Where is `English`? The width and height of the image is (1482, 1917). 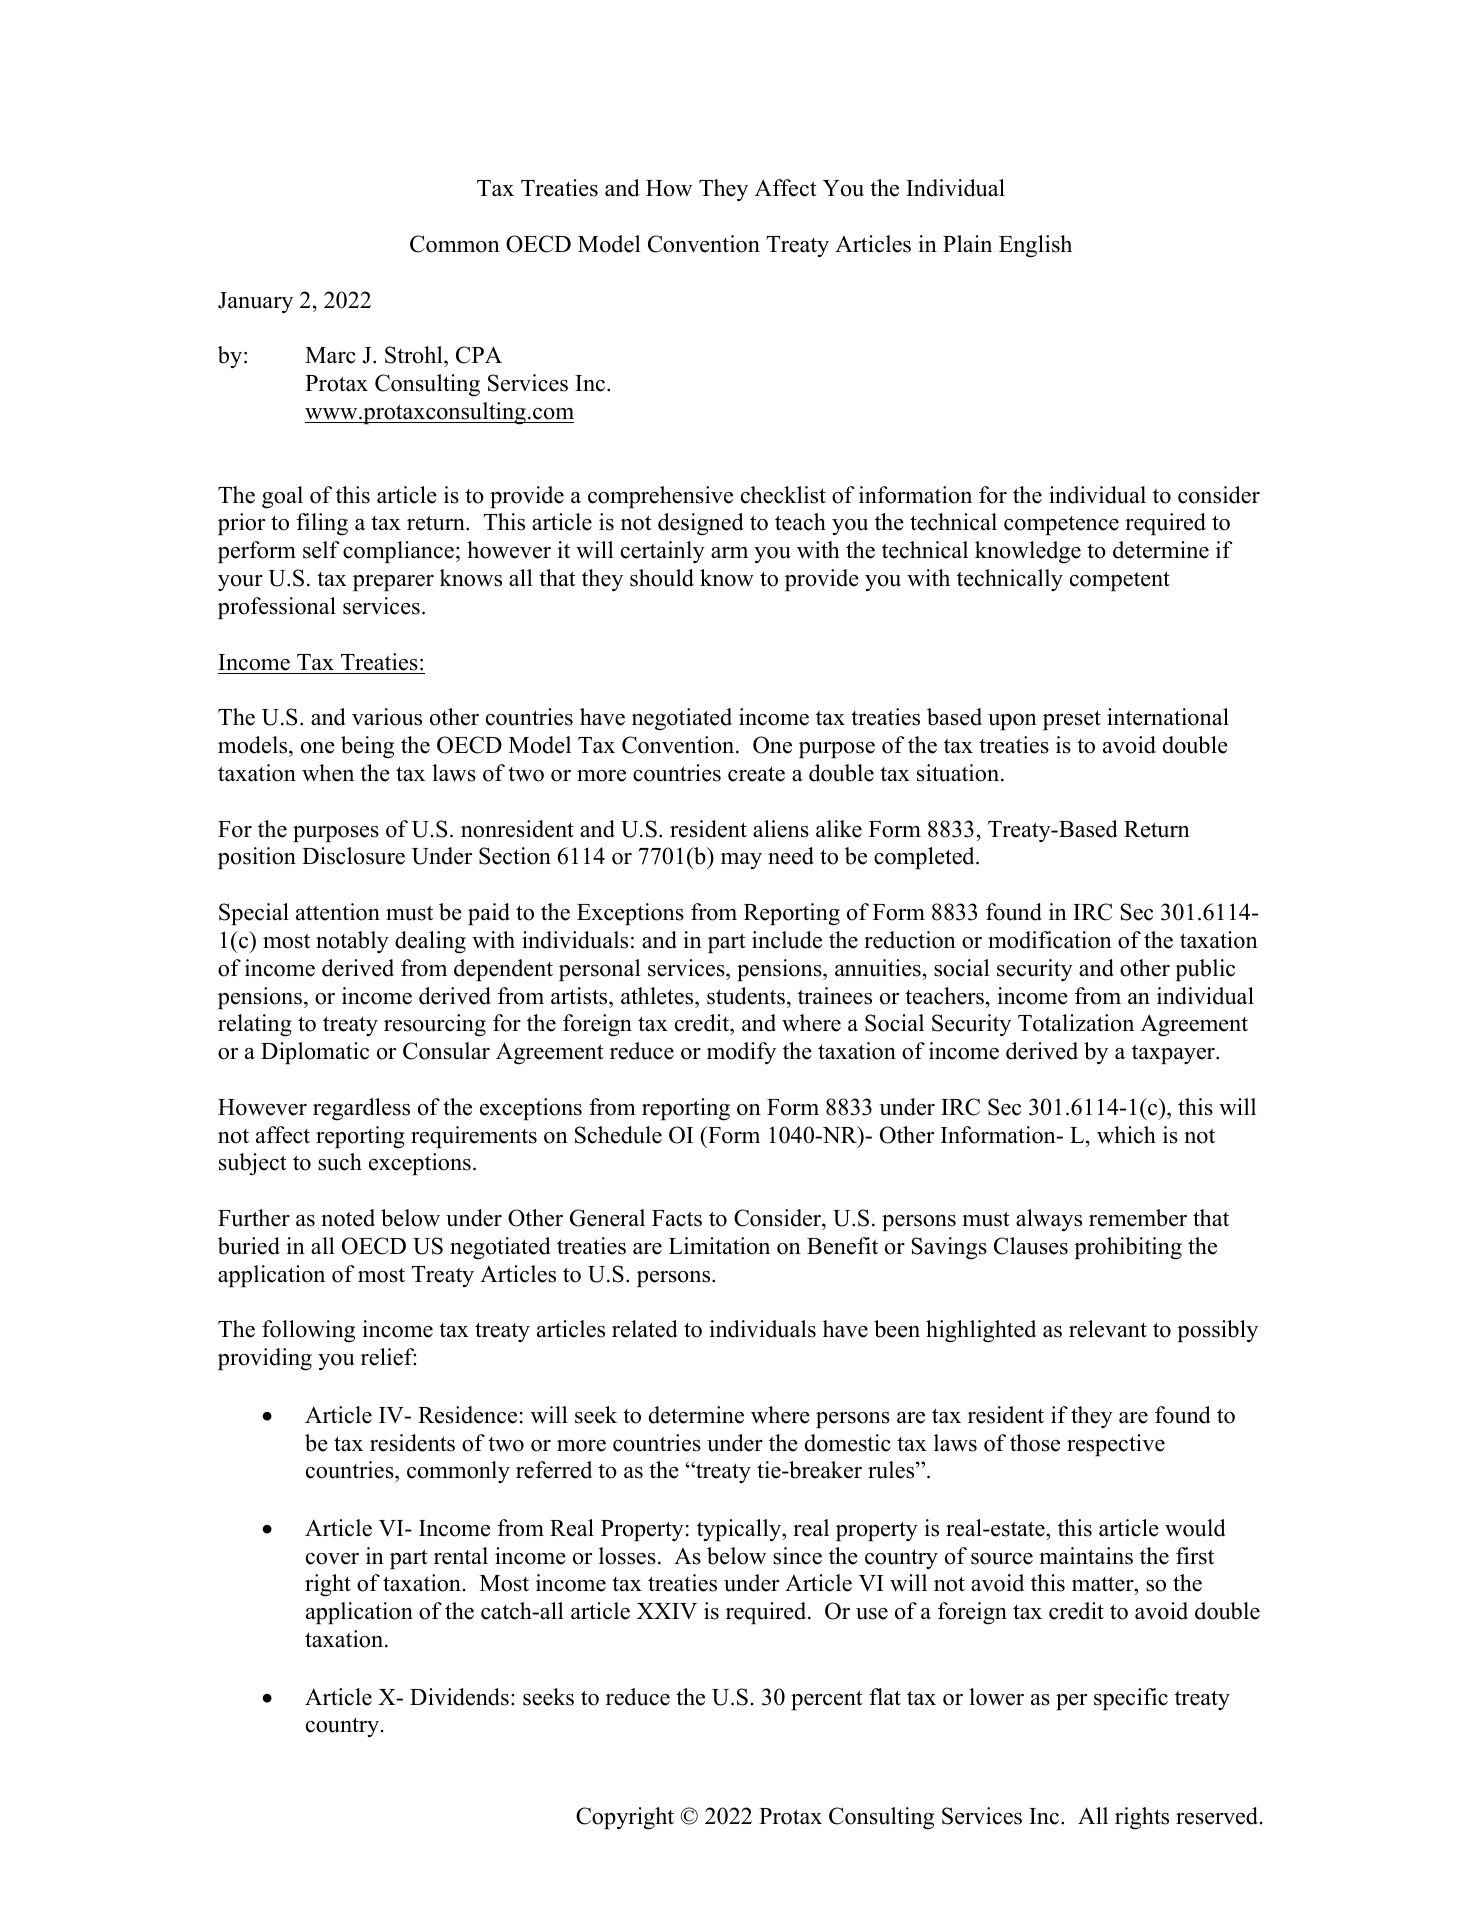 English is located at coordinates (1035, 246).
